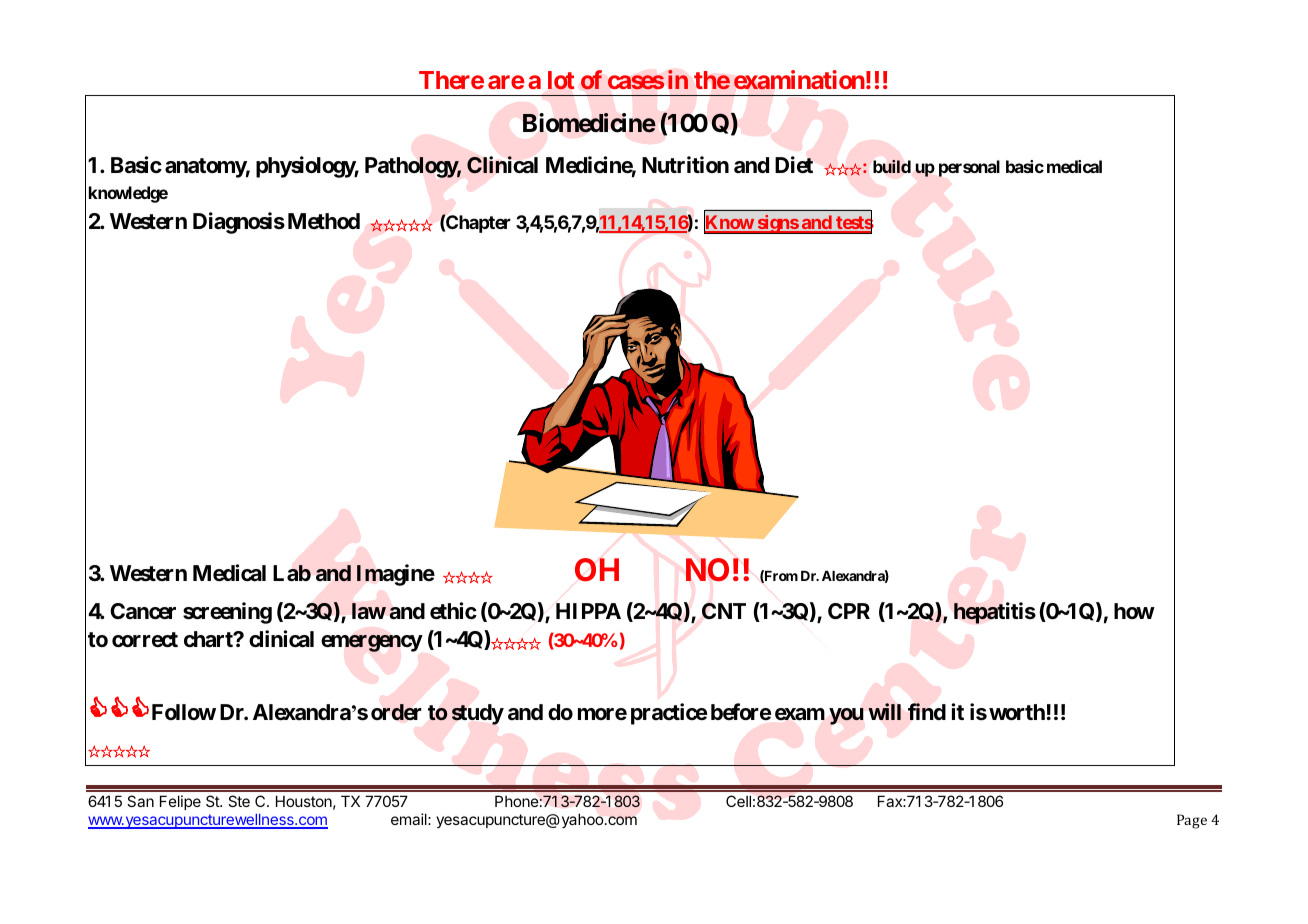  Describe the element at coordinates (1017, 712) in the document. I see `worth` at that location.
